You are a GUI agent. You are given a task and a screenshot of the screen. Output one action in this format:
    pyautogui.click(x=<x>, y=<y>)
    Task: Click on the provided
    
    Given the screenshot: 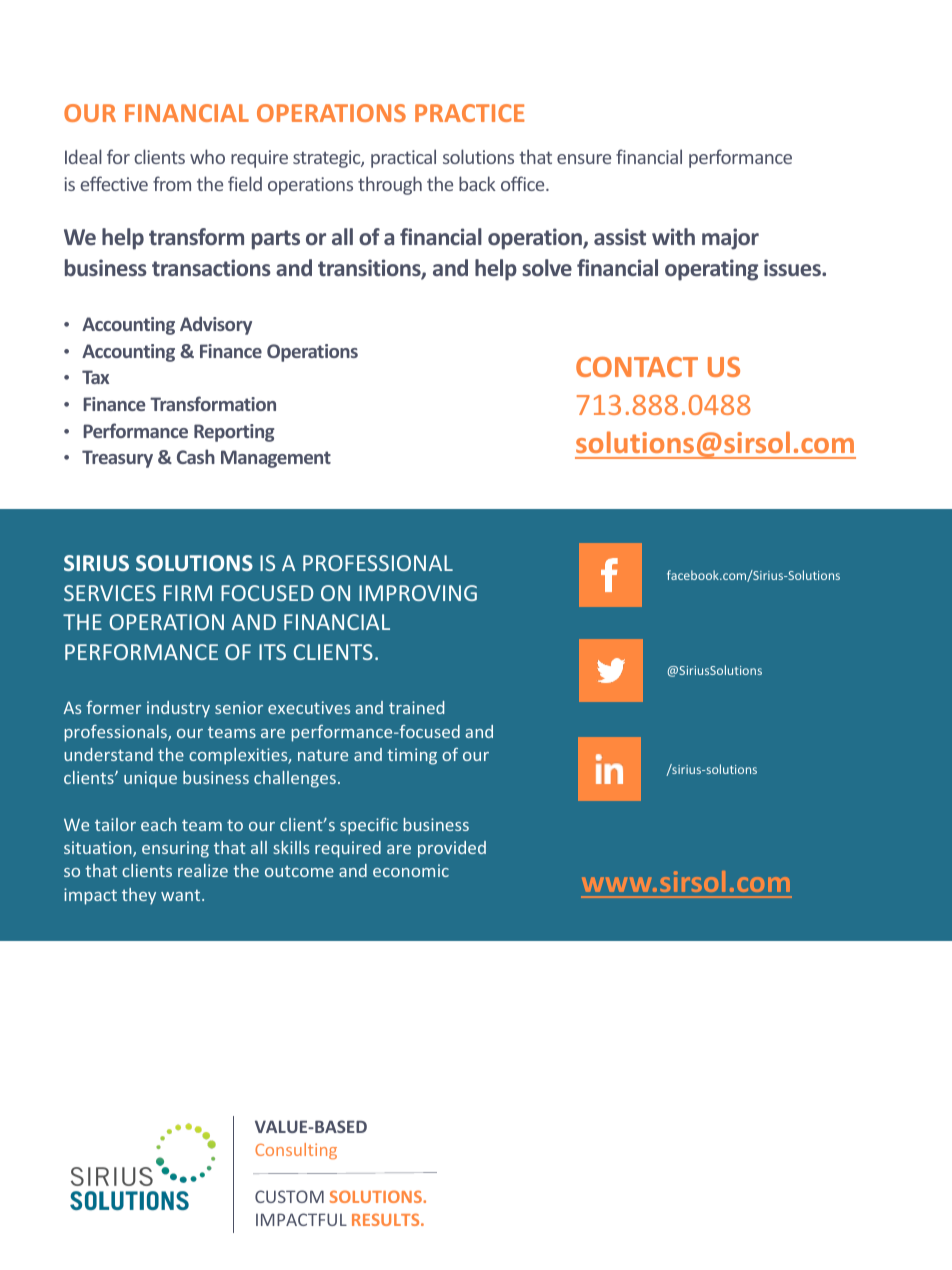 What is the action you would take?
    pyautogui.click(x=452, y=849)
